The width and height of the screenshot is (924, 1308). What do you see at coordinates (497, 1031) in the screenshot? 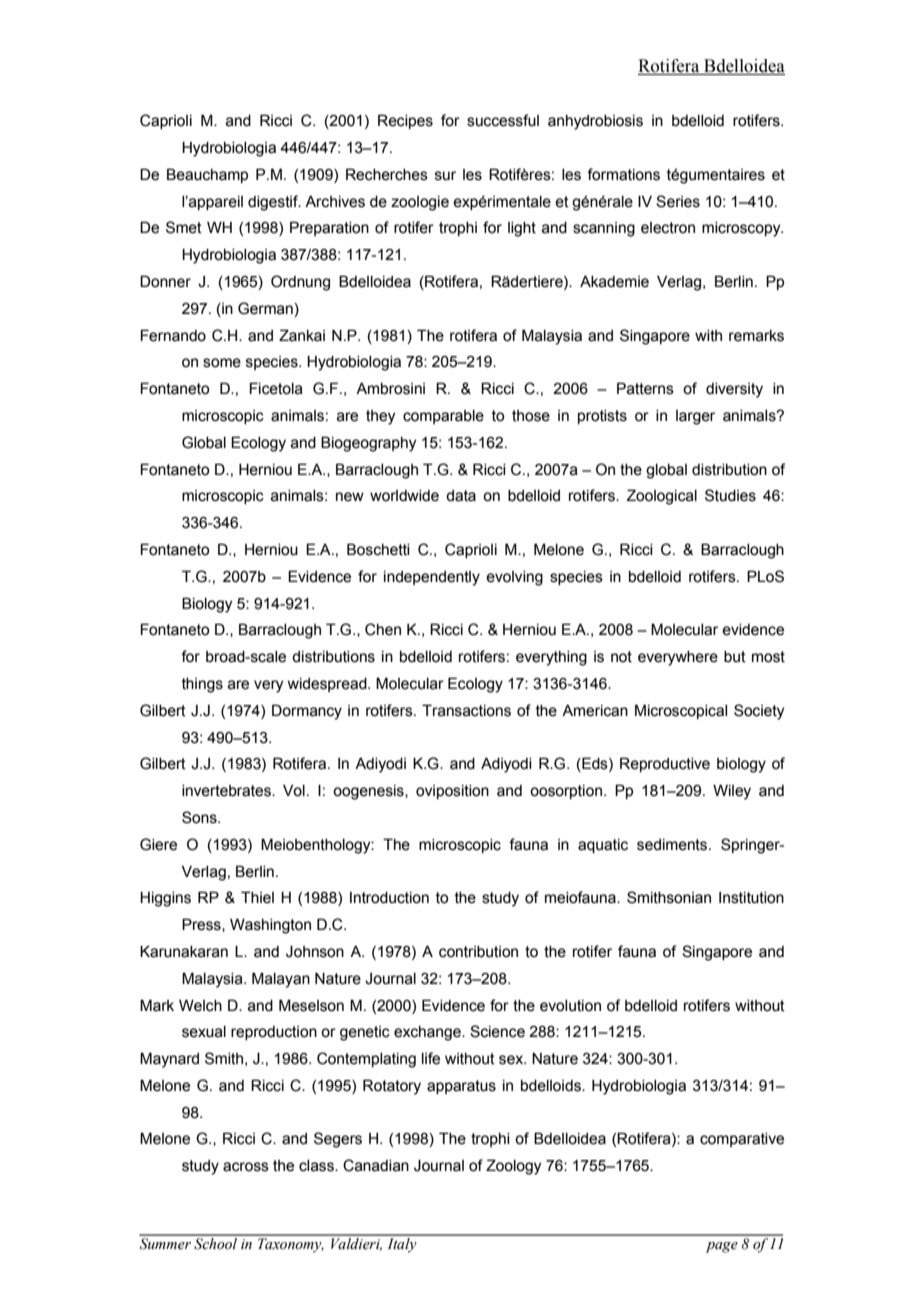
I see `Science` at bounding box center [497, 1031].
